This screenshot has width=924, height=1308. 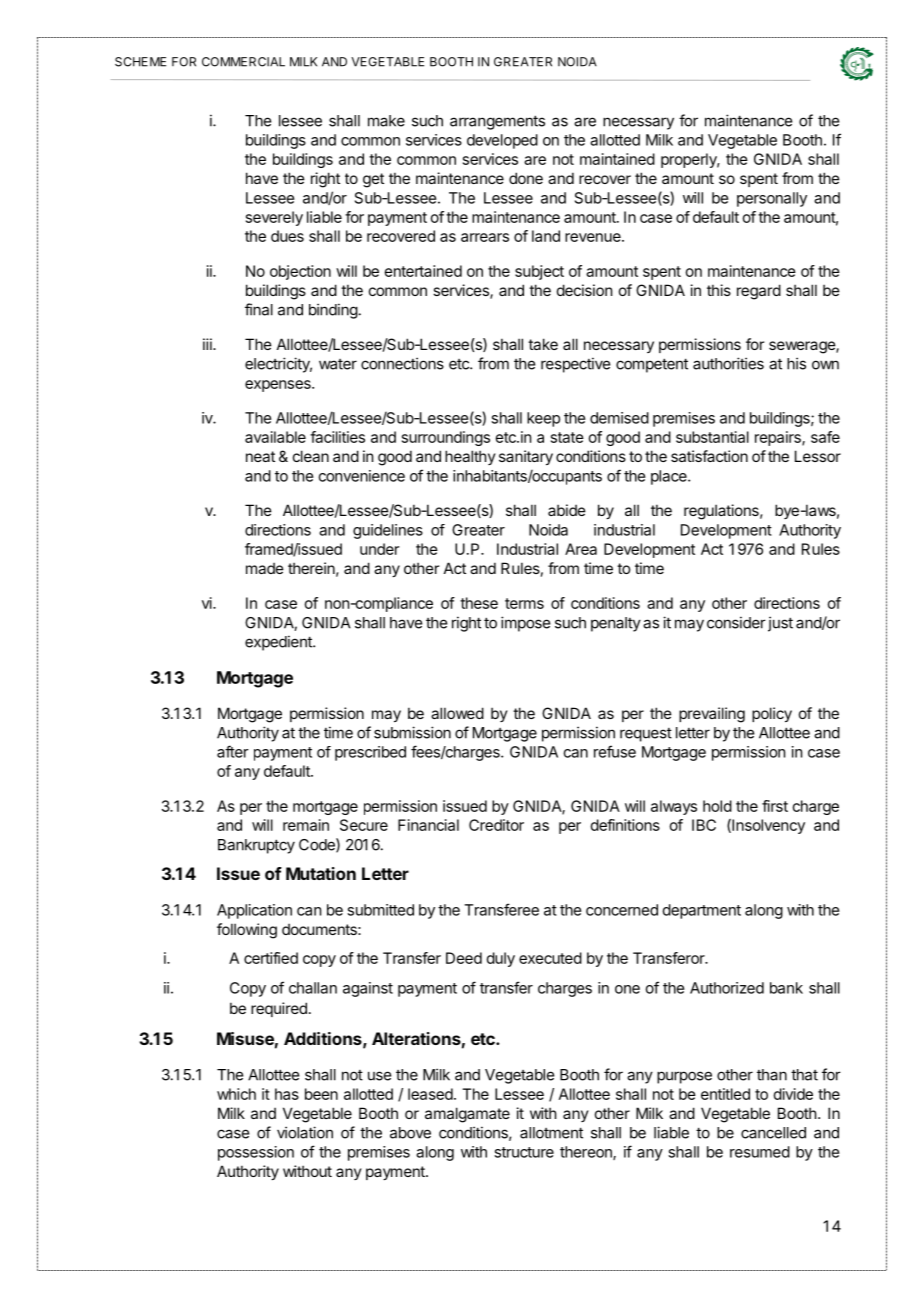 What do you see at coordinates (243, 62) in the screenshot?
I see `COMMERCIAL` at bounding box center [243, 62].
